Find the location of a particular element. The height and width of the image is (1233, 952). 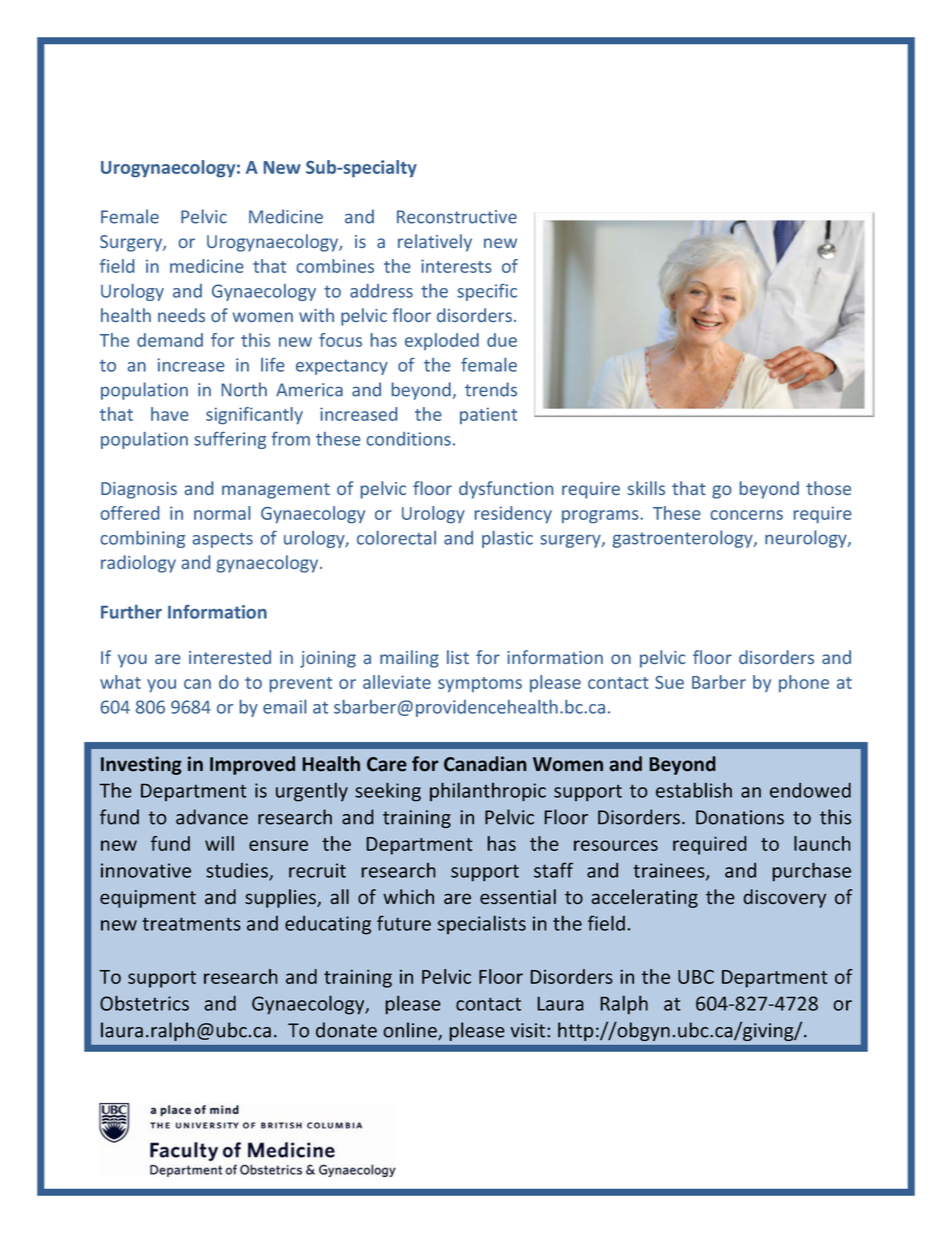

needs is located at coordinates (181, 315).
